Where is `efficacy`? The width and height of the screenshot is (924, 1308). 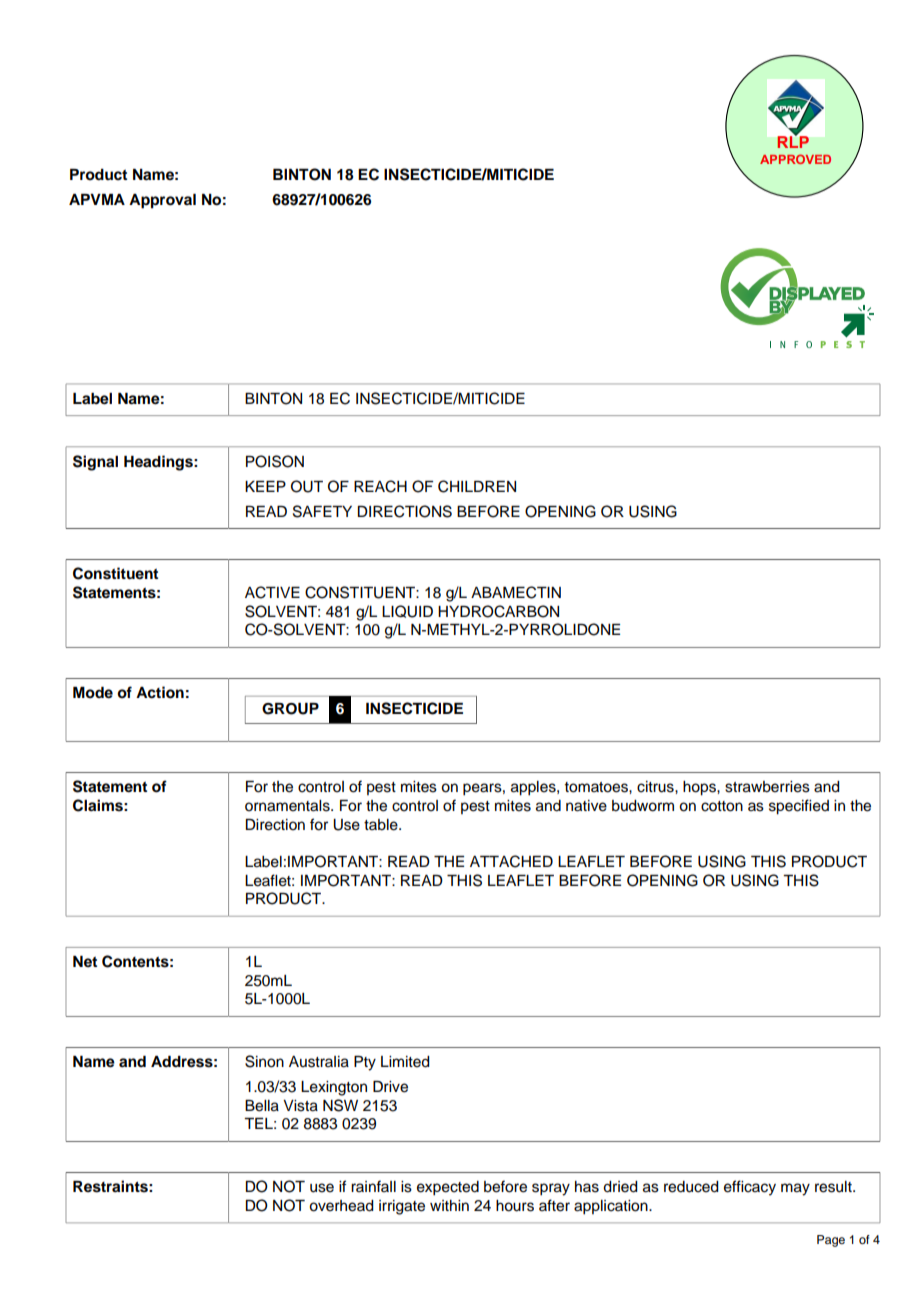
efficacy is located at coordinates (750, 1188).
